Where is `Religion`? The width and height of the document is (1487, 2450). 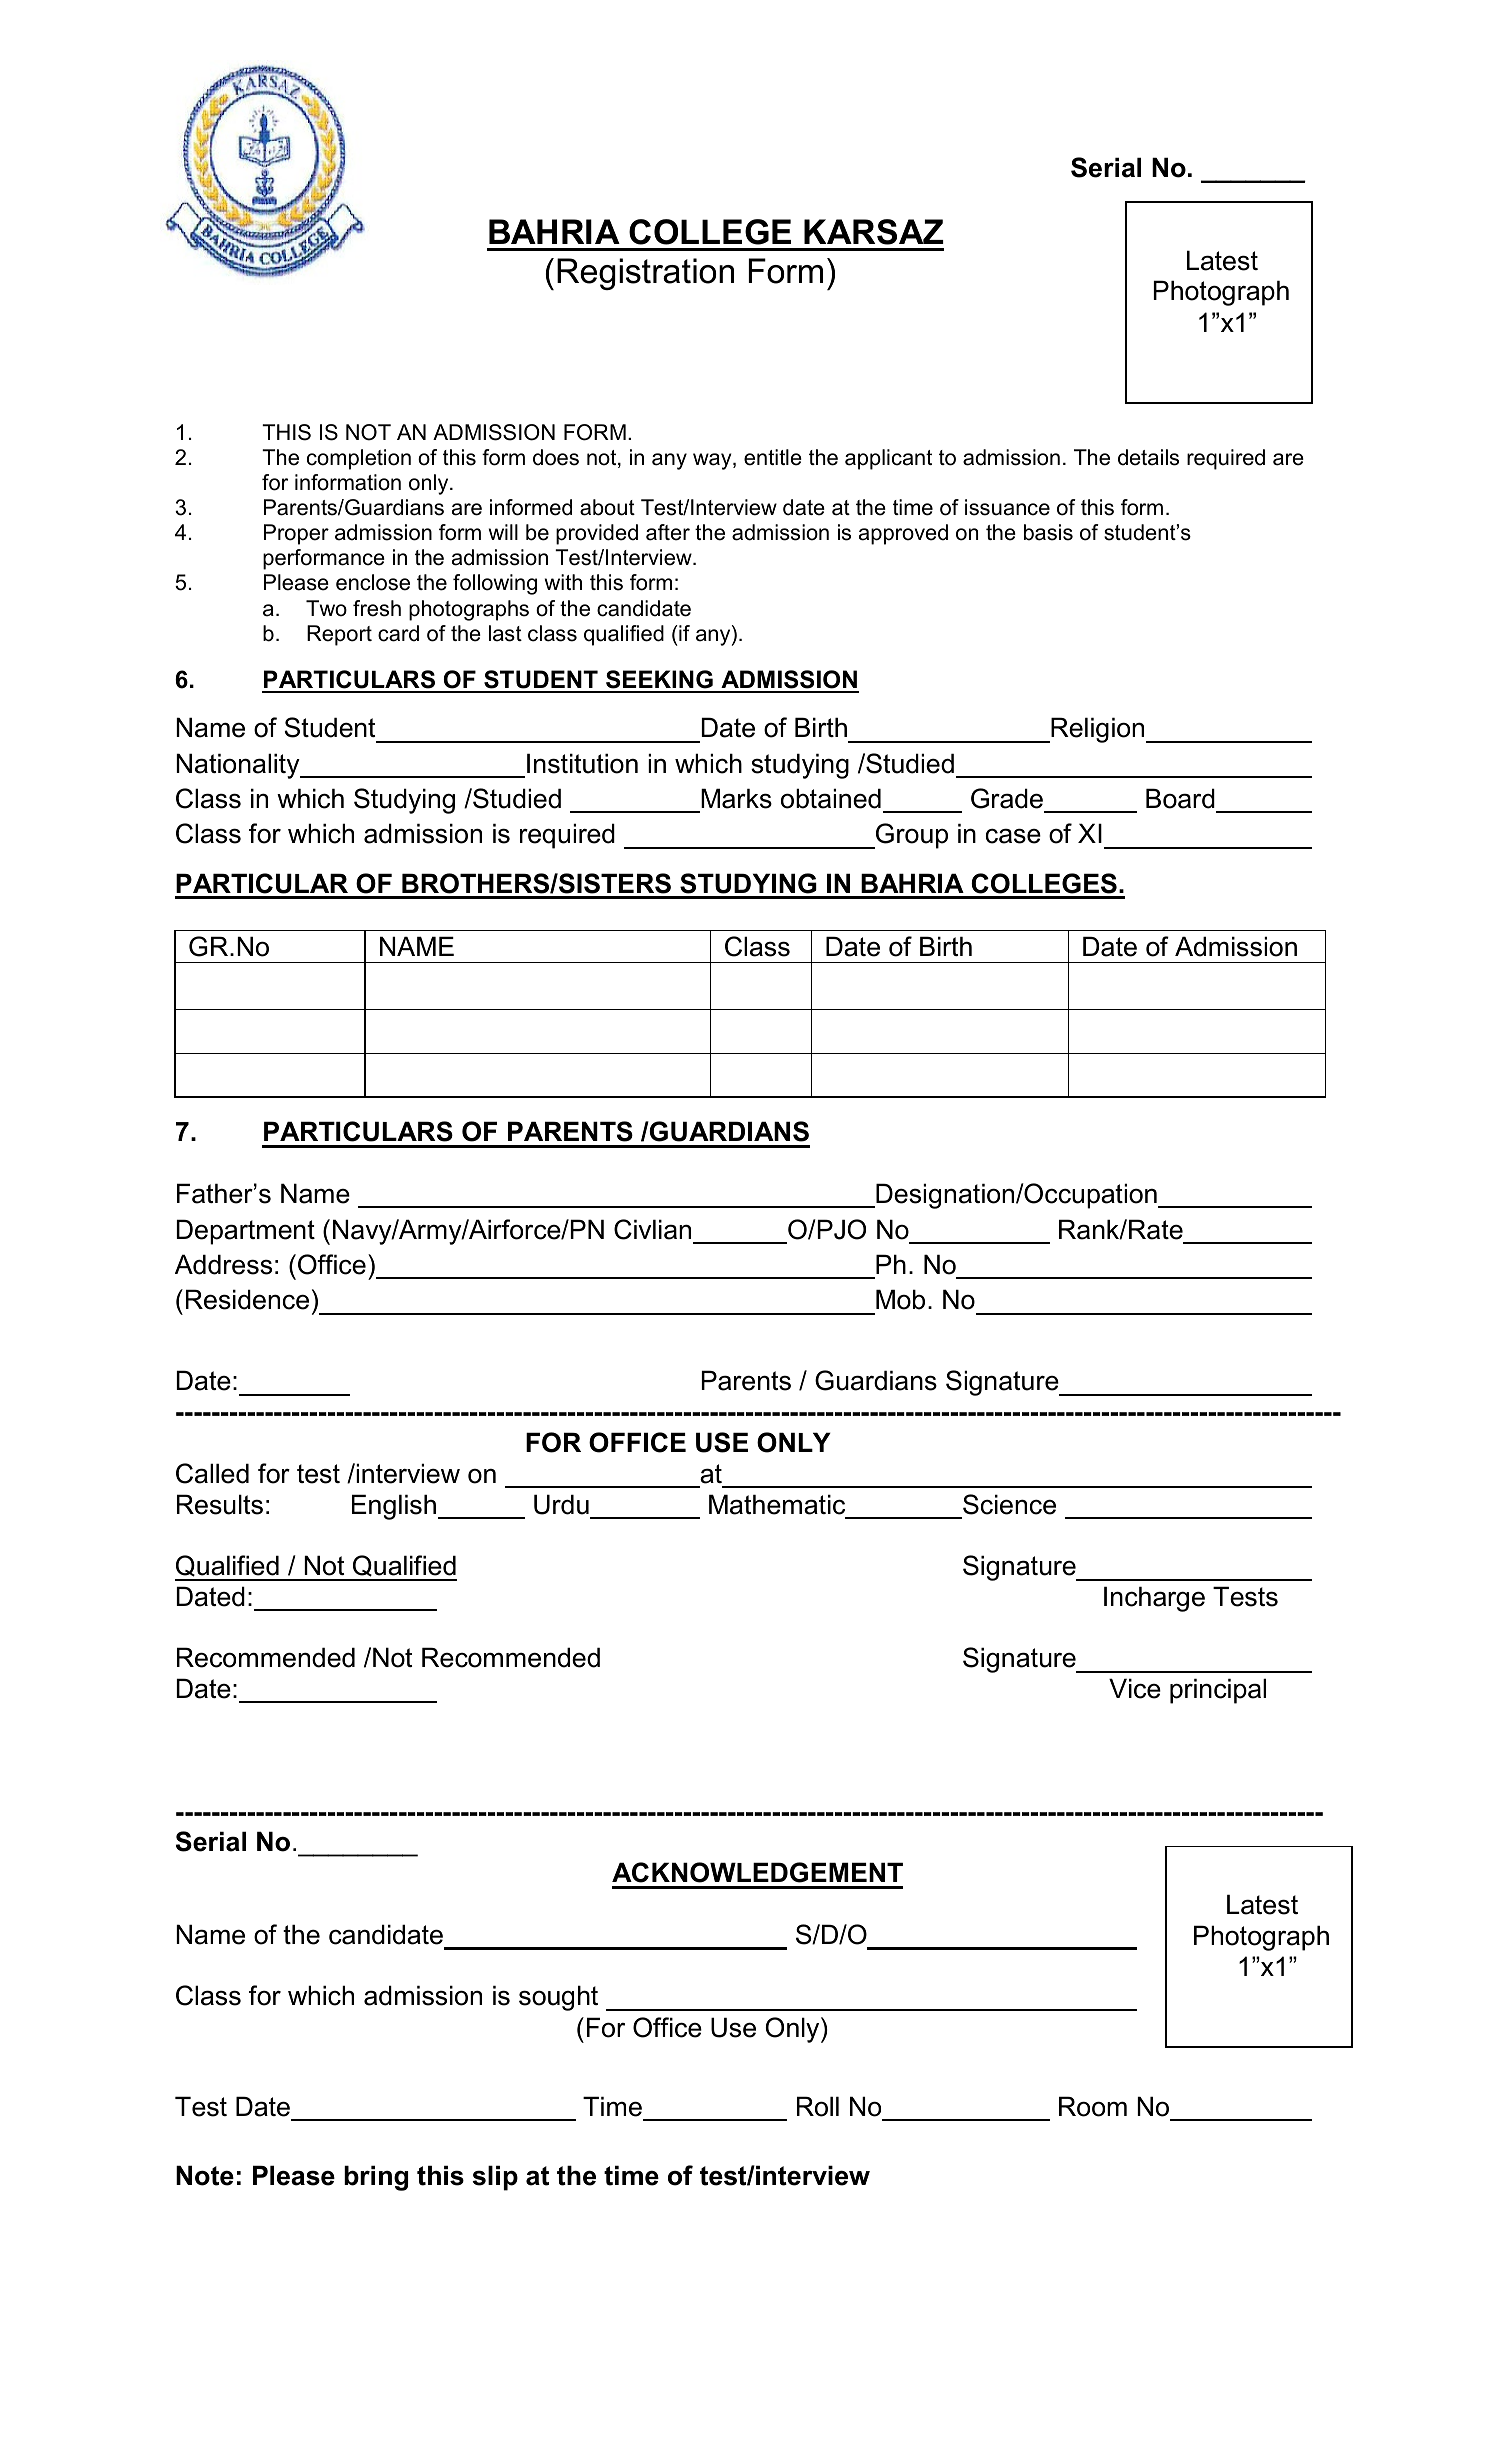 Religion is located at coordinates (1098, 730).
